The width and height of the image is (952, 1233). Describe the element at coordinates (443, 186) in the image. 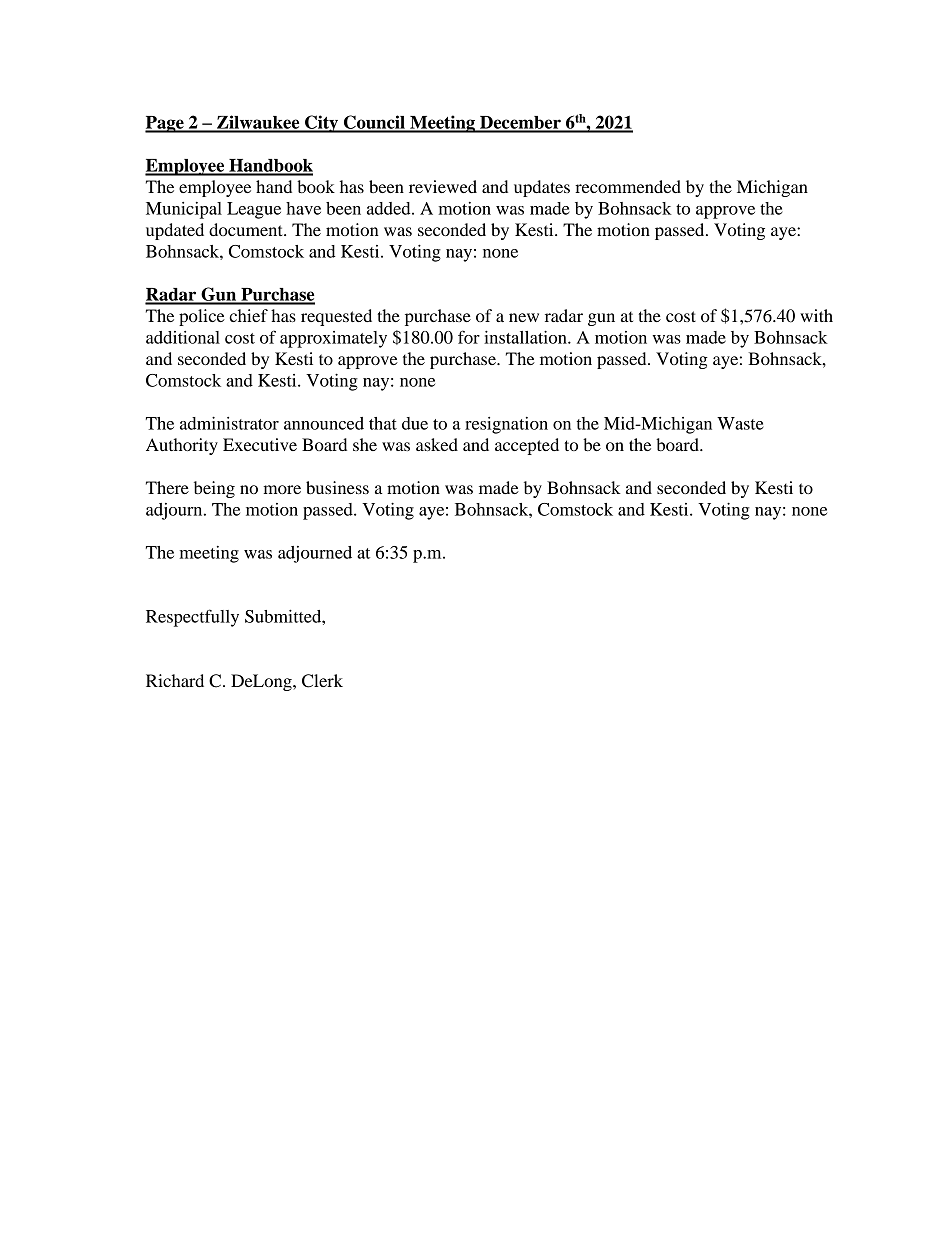

I see `reviewed` at that location.
